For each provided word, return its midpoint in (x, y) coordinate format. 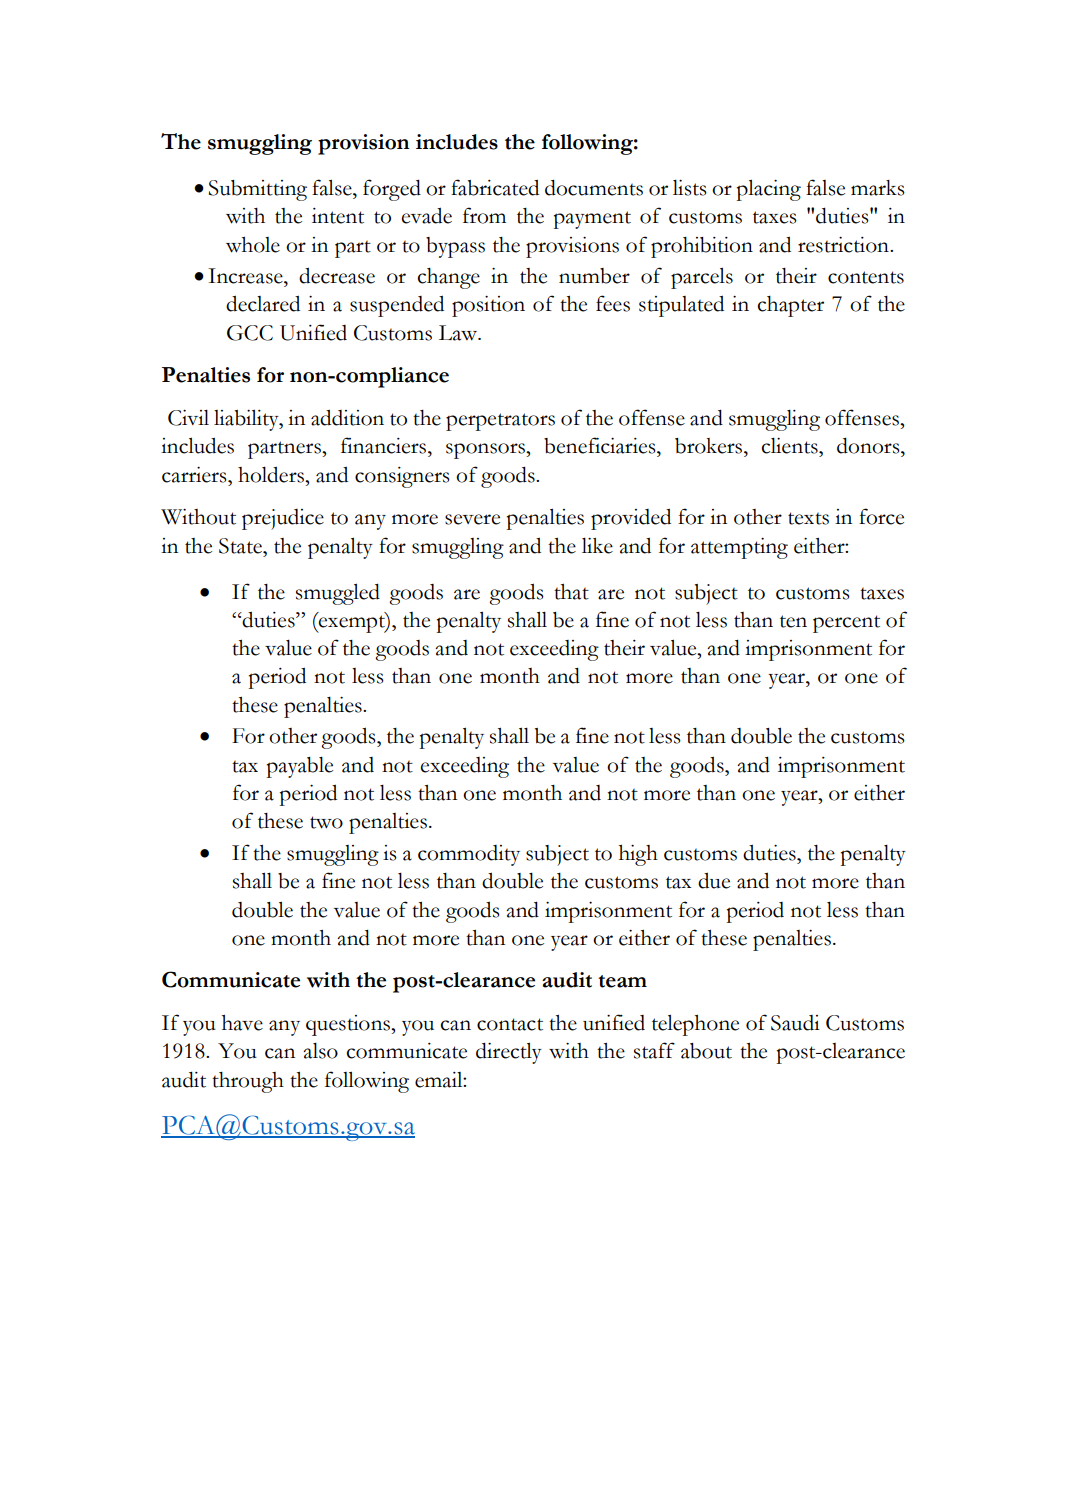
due (714, 881)
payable (300, 767)
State (241, 546)
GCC (250, 333)
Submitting (258, 190)
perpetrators (500, 422)
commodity (469, 855)
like (597, 546)
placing (769, 190)
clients (790, 446)
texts (808, 518)
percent (846, 624)
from (484, 215)
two (326, 822)
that (571, 592)
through (248, 1082)
